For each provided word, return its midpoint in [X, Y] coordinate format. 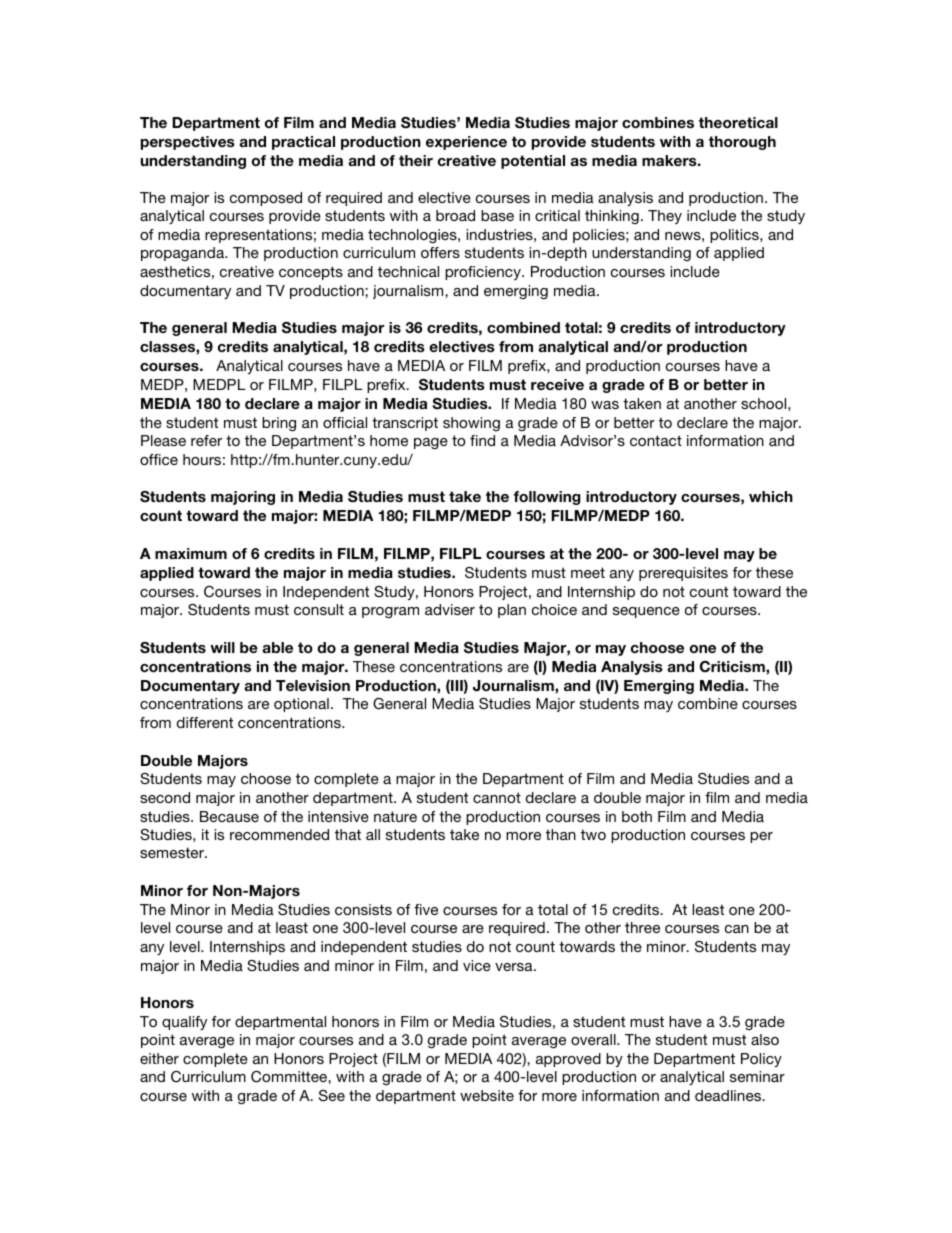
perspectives [188, 143]
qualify [184, 1023]
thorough [742, 143]
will [222, 647]
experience [466, 143]
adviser [450, 609]
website [487, 1095]
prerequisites [683, 574]
